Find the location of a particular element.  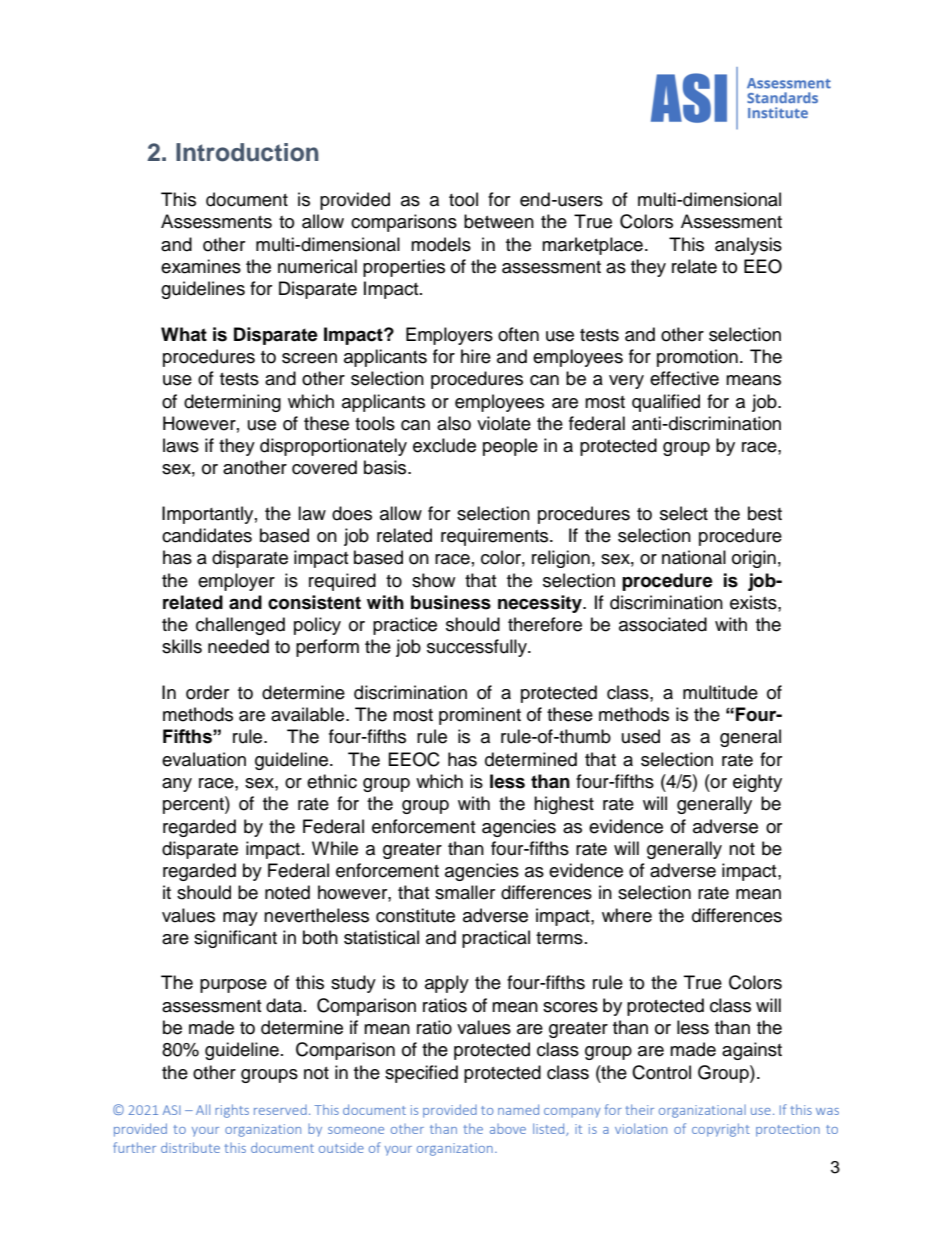

evaluation is located at coordinates (204, 759).
